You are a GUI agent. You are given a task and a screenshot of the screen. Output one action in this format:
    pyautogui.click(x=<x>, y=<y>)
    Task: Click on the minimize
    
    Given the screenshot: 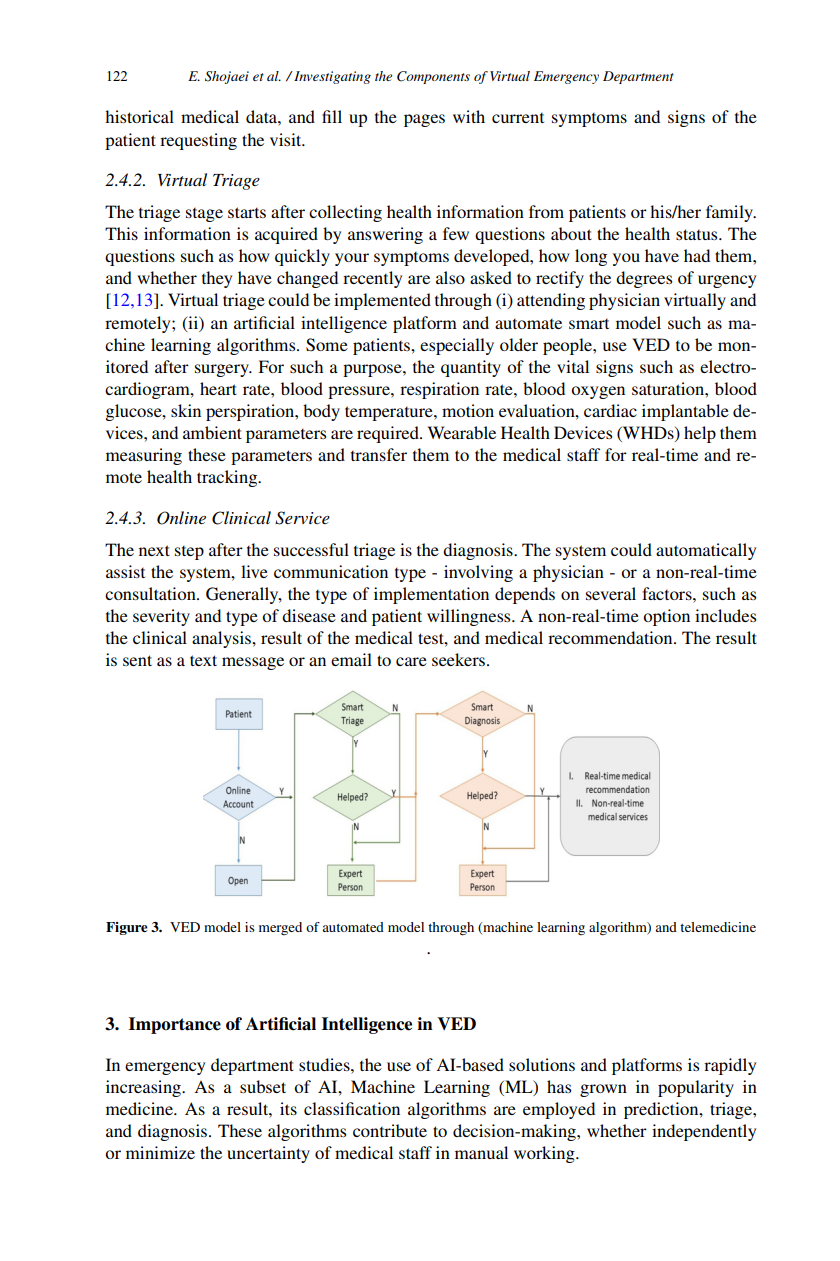 What is the action you would take?
    pyautogui.click(x=160, y=1152)
